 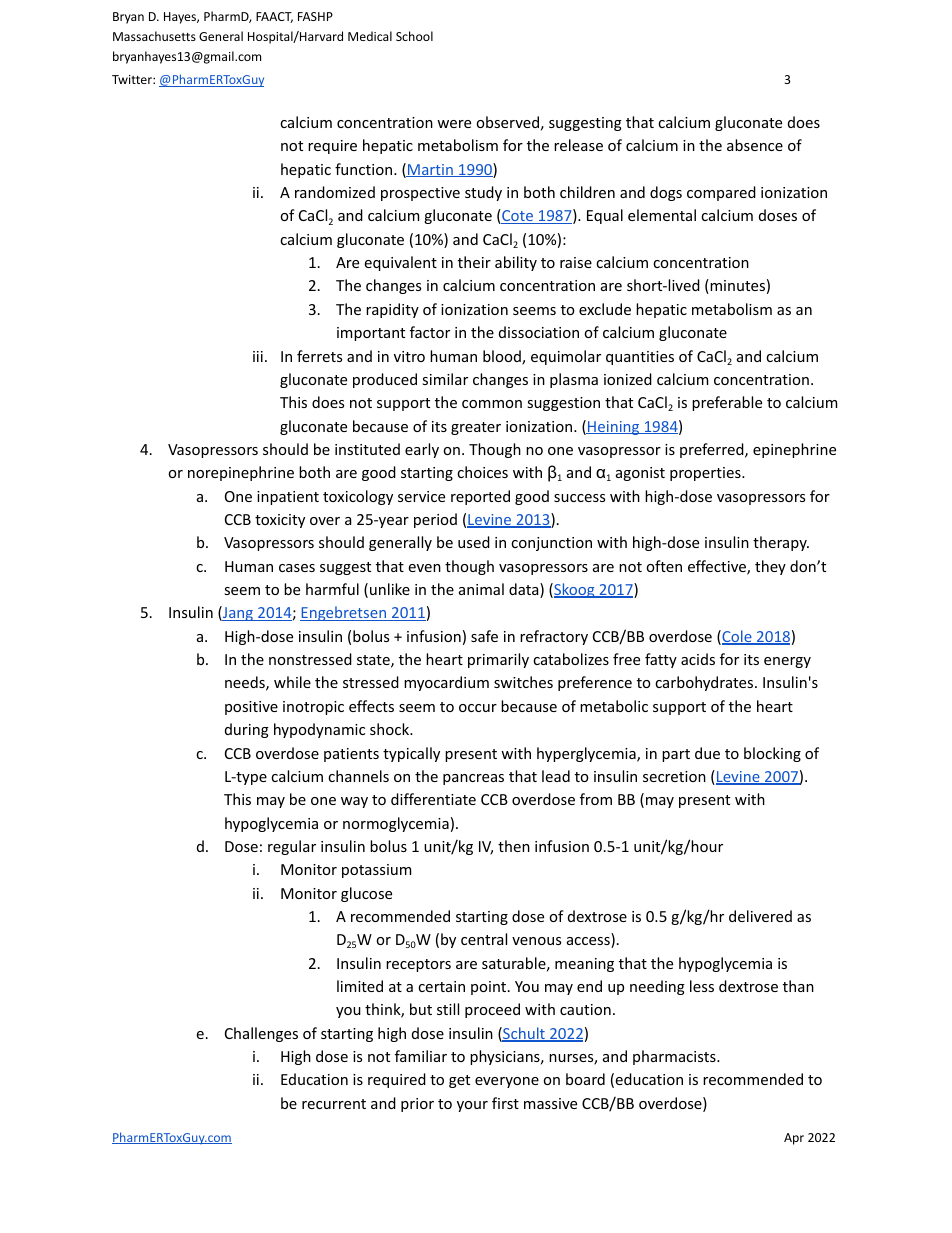 I want to click on your, so click(x=472, y=1106).
